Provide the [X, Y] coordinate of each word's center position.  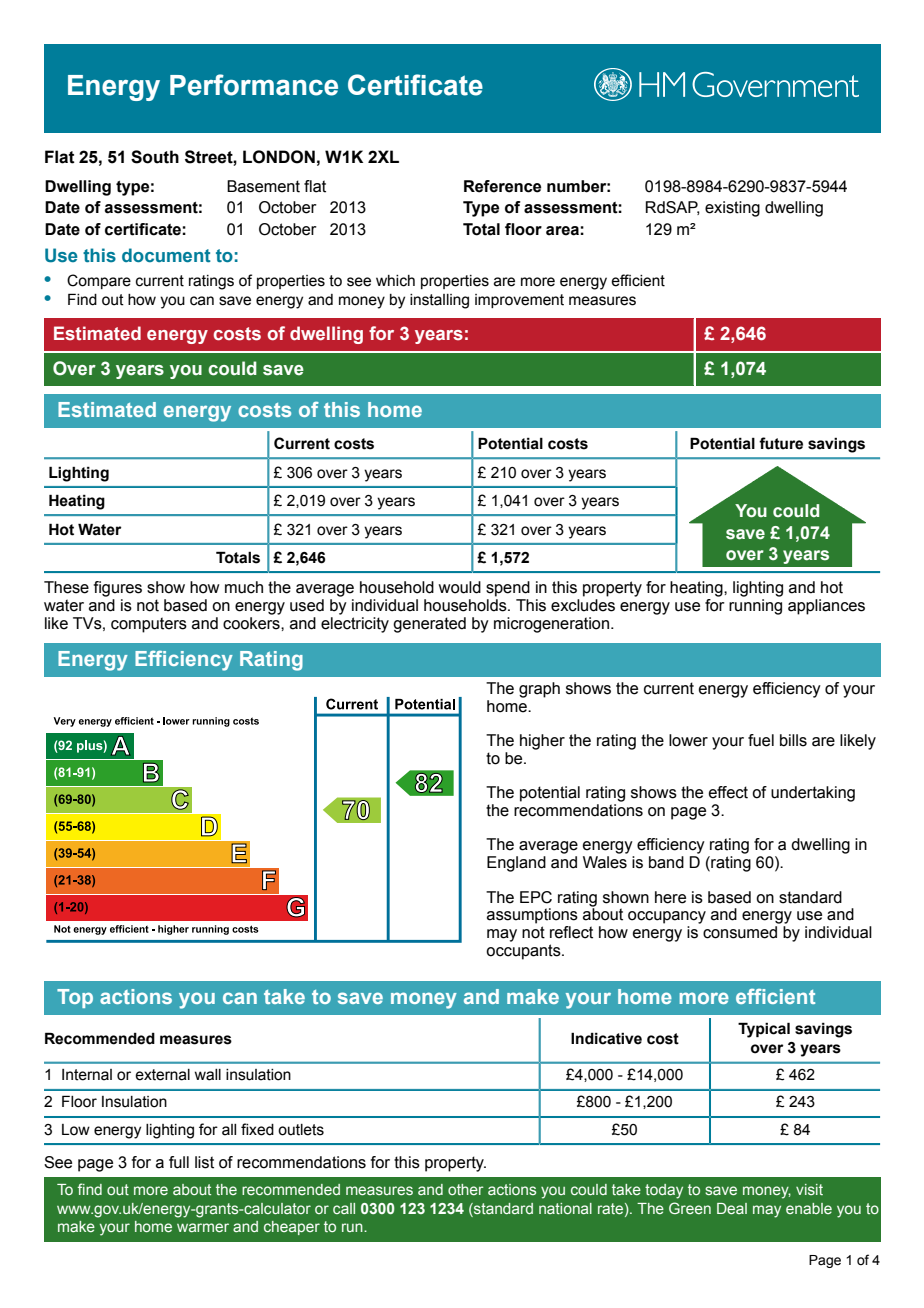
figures [118, 589]
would [459, 587]
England [516, 864]
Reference [502, 186]
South [155, 157]
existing [732, 209]
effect [728, 792]
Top [75, 998]
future [781, 443]
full [179, 1162]
